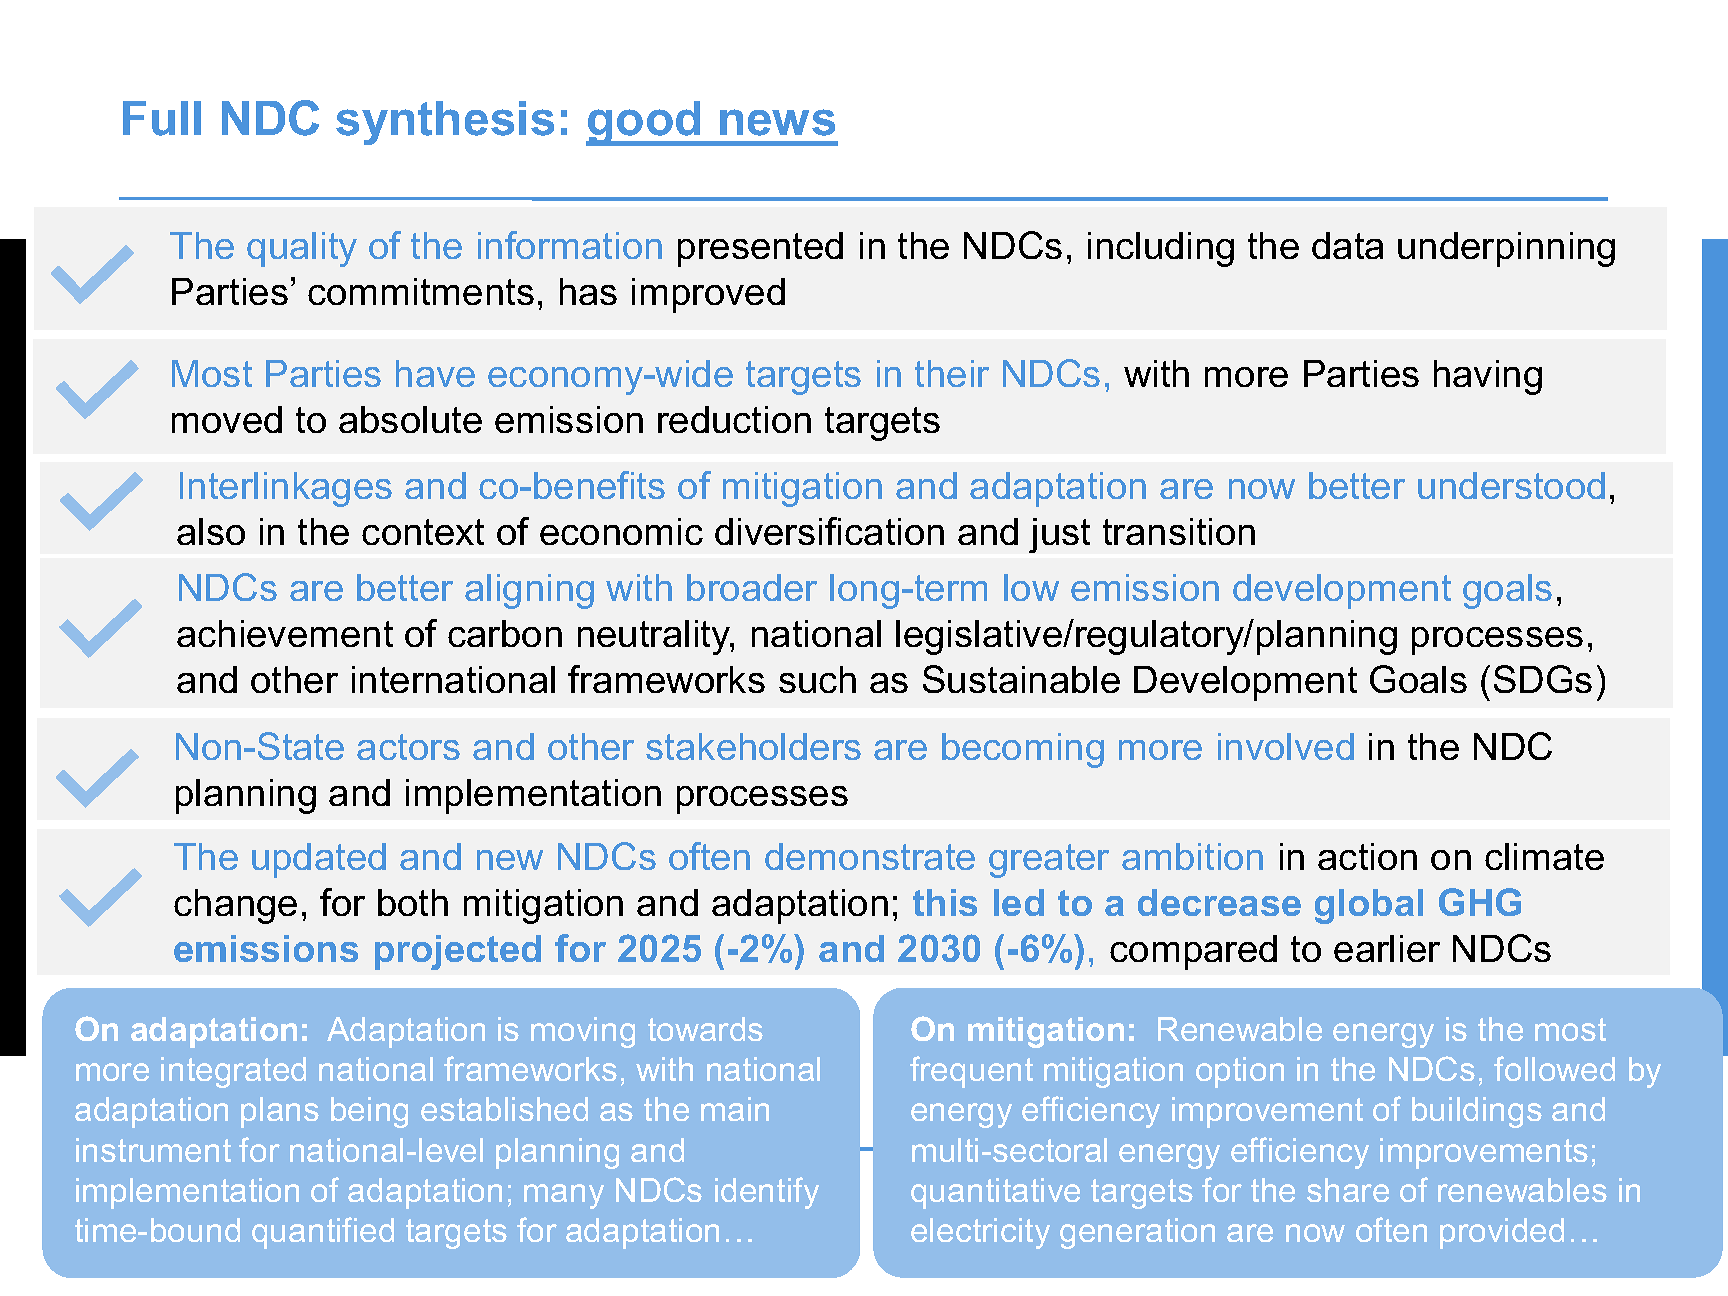  I want to click on involved, so click(1286, 746).
